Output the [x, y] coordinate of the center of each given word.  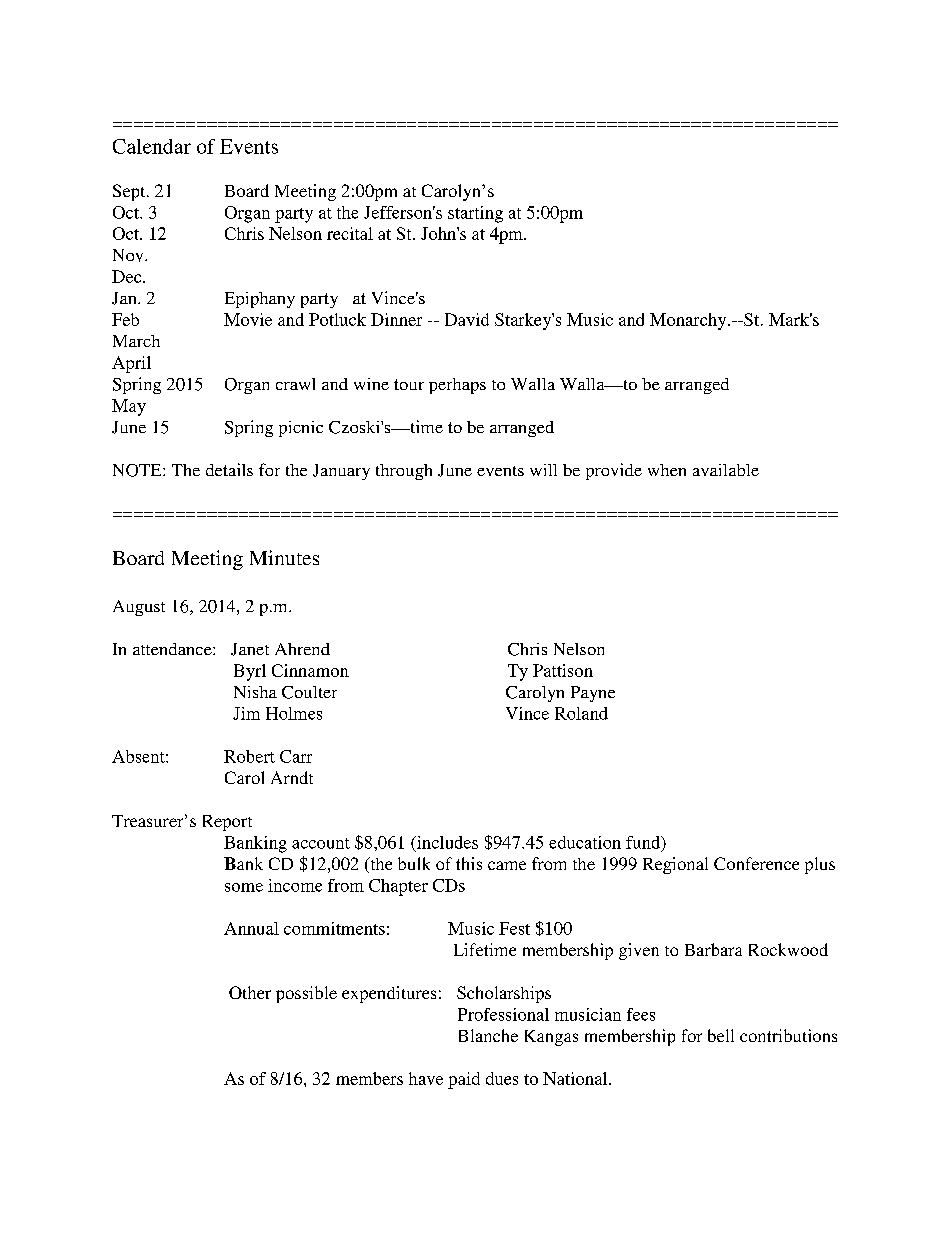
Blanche [488, 1035]
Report [227, 823]
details [229, 469]
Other [250, 992]
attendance [173, 649]
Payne [593, 694]
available [726, 470]
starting [475, 214]
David [467, 319]
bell [721, 1035]
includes [446, 843]
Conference [756, 863]
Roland [581, 713]
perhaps [457, 386]
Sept [130, 192]
